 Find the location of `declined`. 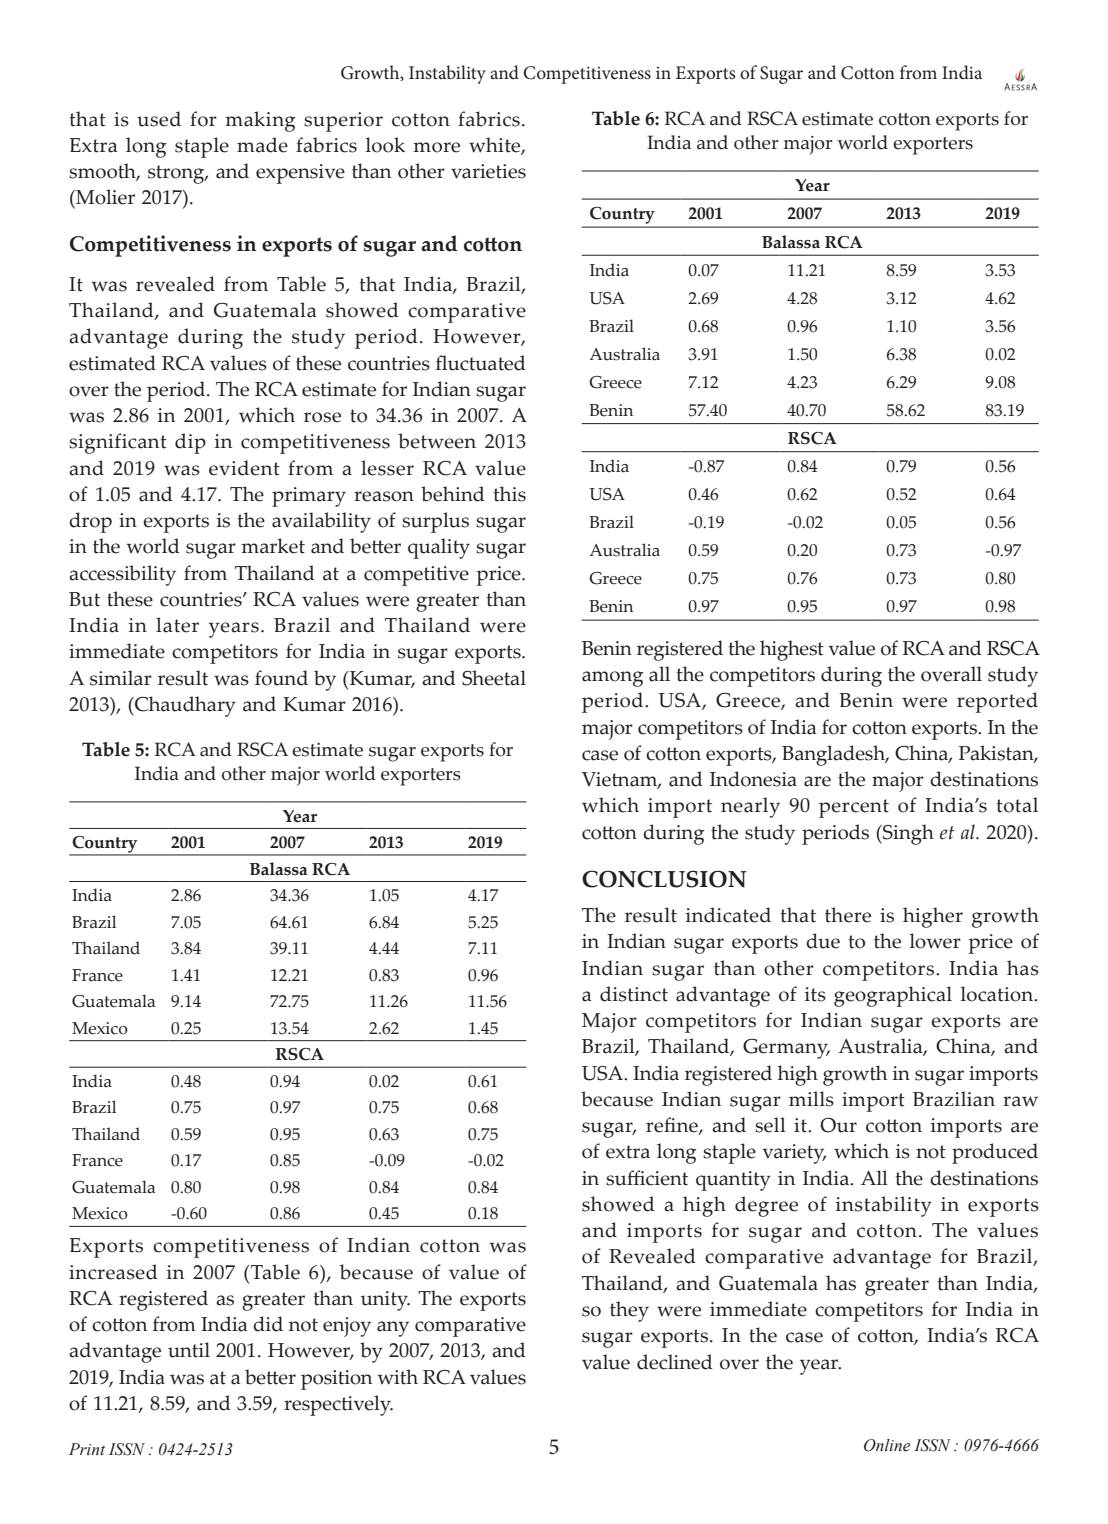

declined is located at coordinates (675, 1362).
